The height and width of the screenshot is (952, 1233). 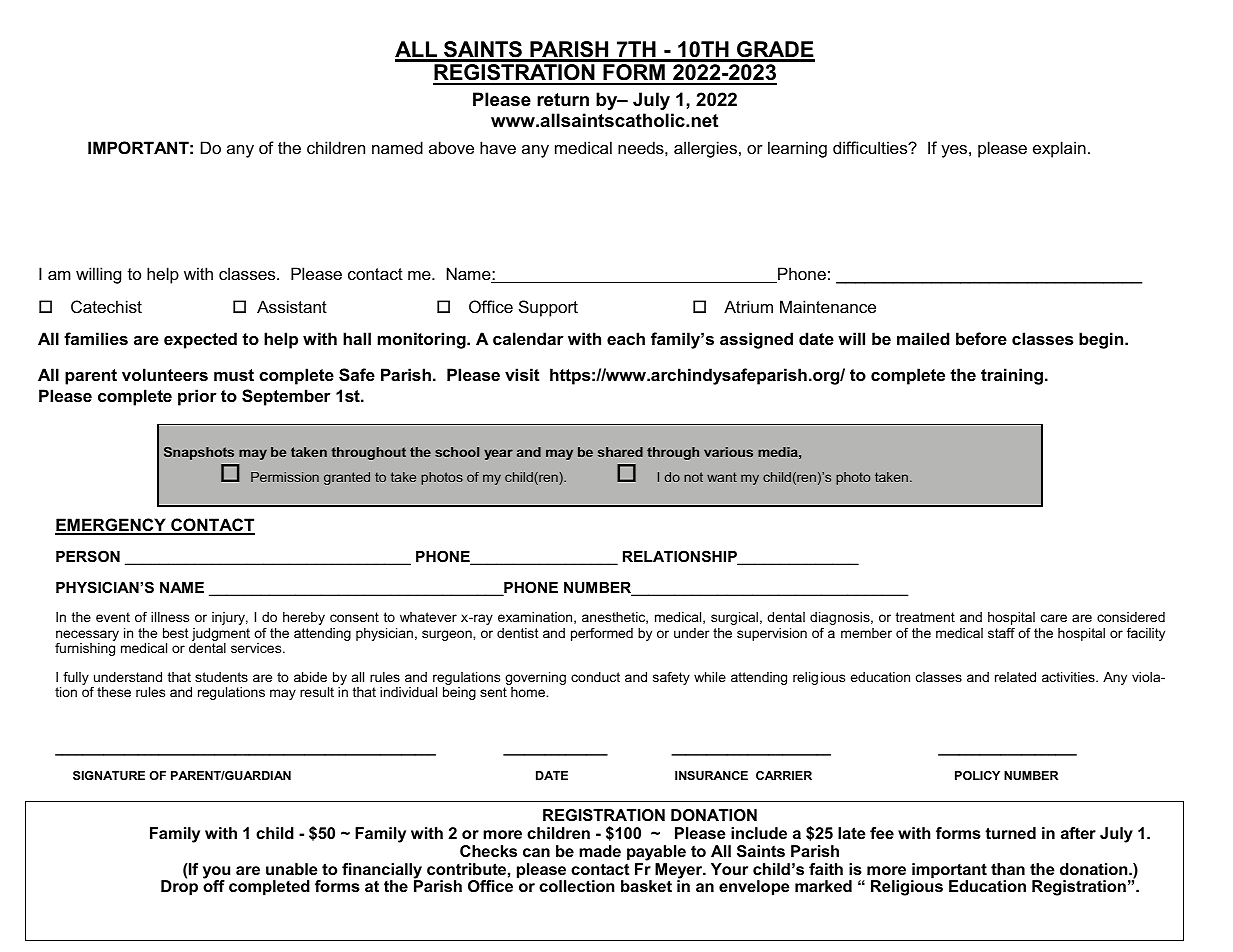 What do you see at coordinates (230, 618) in the screenshot?
I see `injury` at bounding box center [230, 618].
